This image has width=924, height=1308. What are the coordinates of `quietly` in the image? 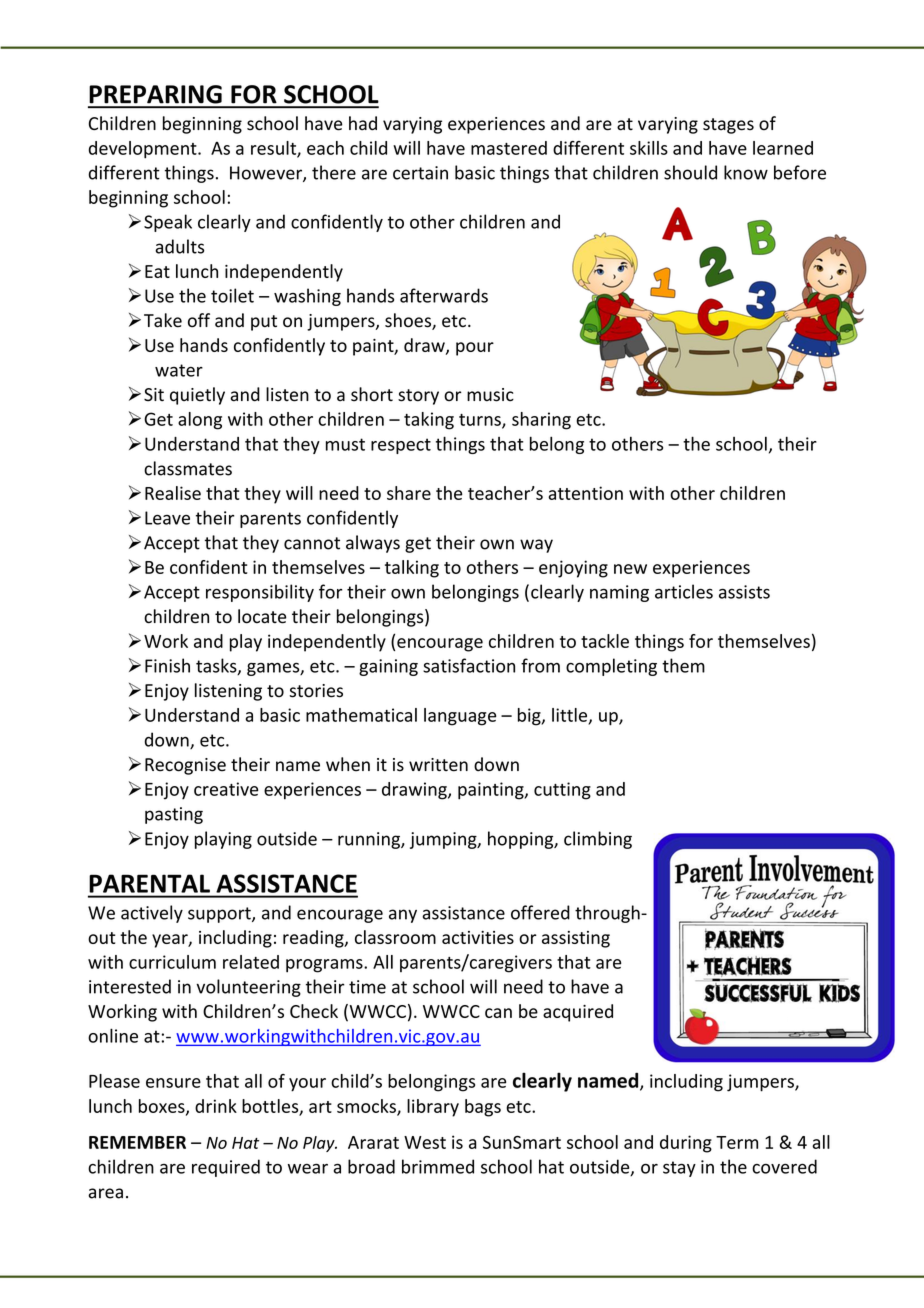 It's located at (197, 396).
